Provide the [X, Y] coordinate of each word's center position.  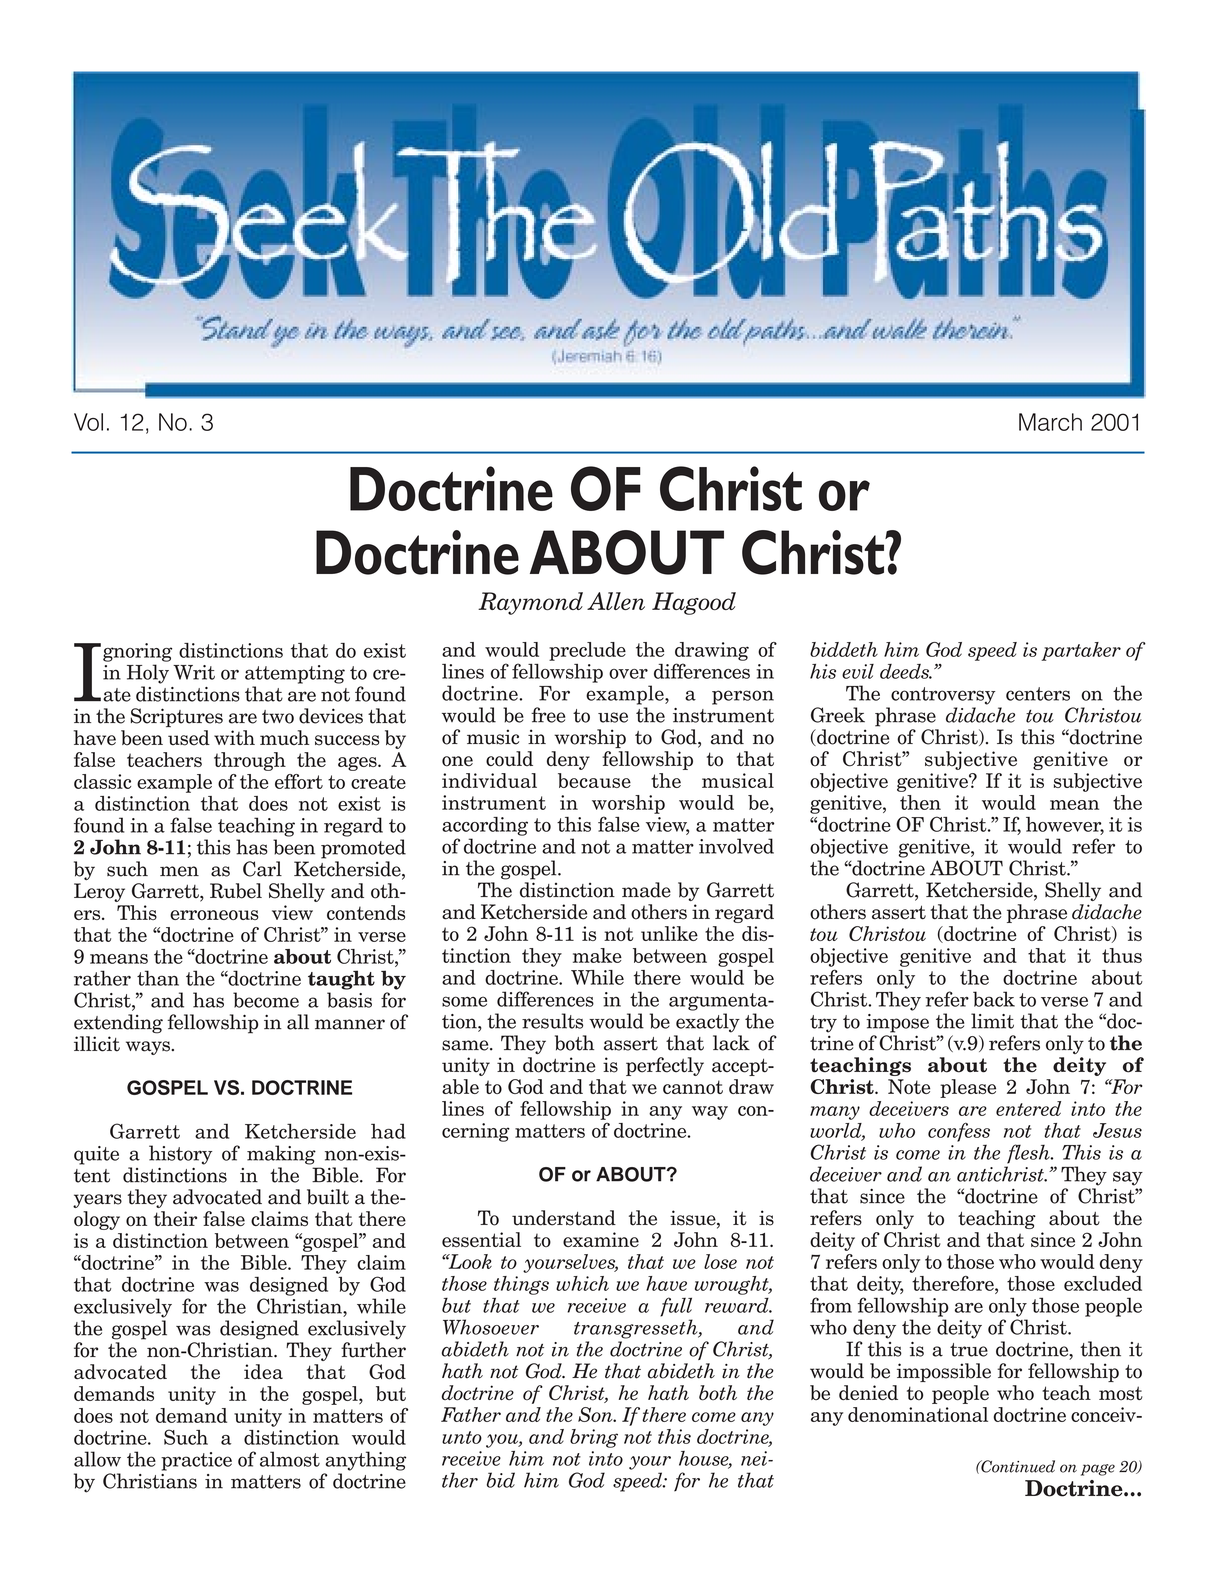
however [1065, 825]
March [1050, 422]
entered [1028, 1108]
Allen [616, 601]
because [594, 780]
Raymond [530, 603]
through [250, 761]
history [180, 1155]
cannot [693, 1087]
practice [196, 1461]
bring [594, 1438]
